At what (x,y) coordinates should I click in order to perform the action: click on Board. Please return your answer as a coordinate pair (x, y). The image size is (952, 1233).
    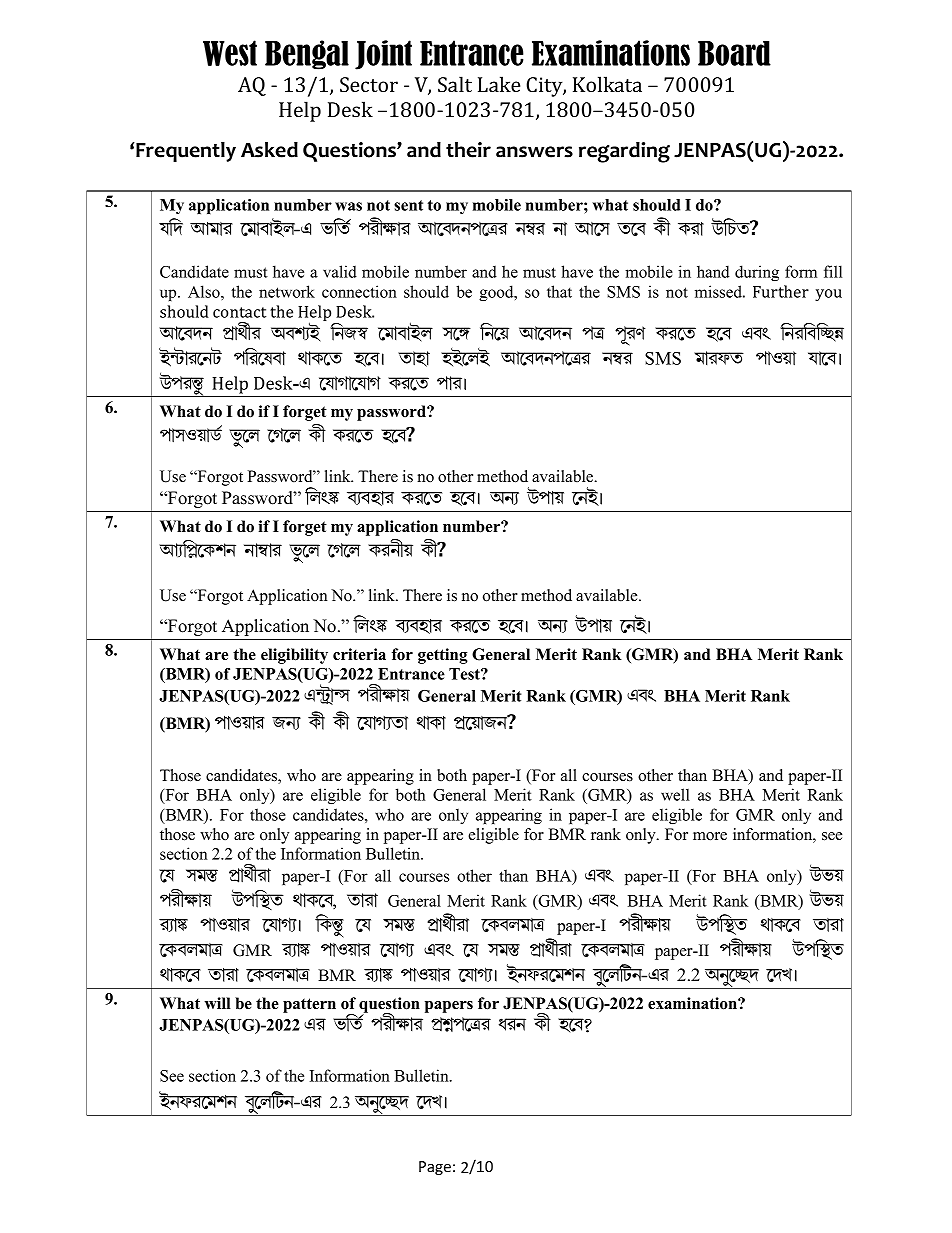
    Looking at the image, I should click on (734, 53).
